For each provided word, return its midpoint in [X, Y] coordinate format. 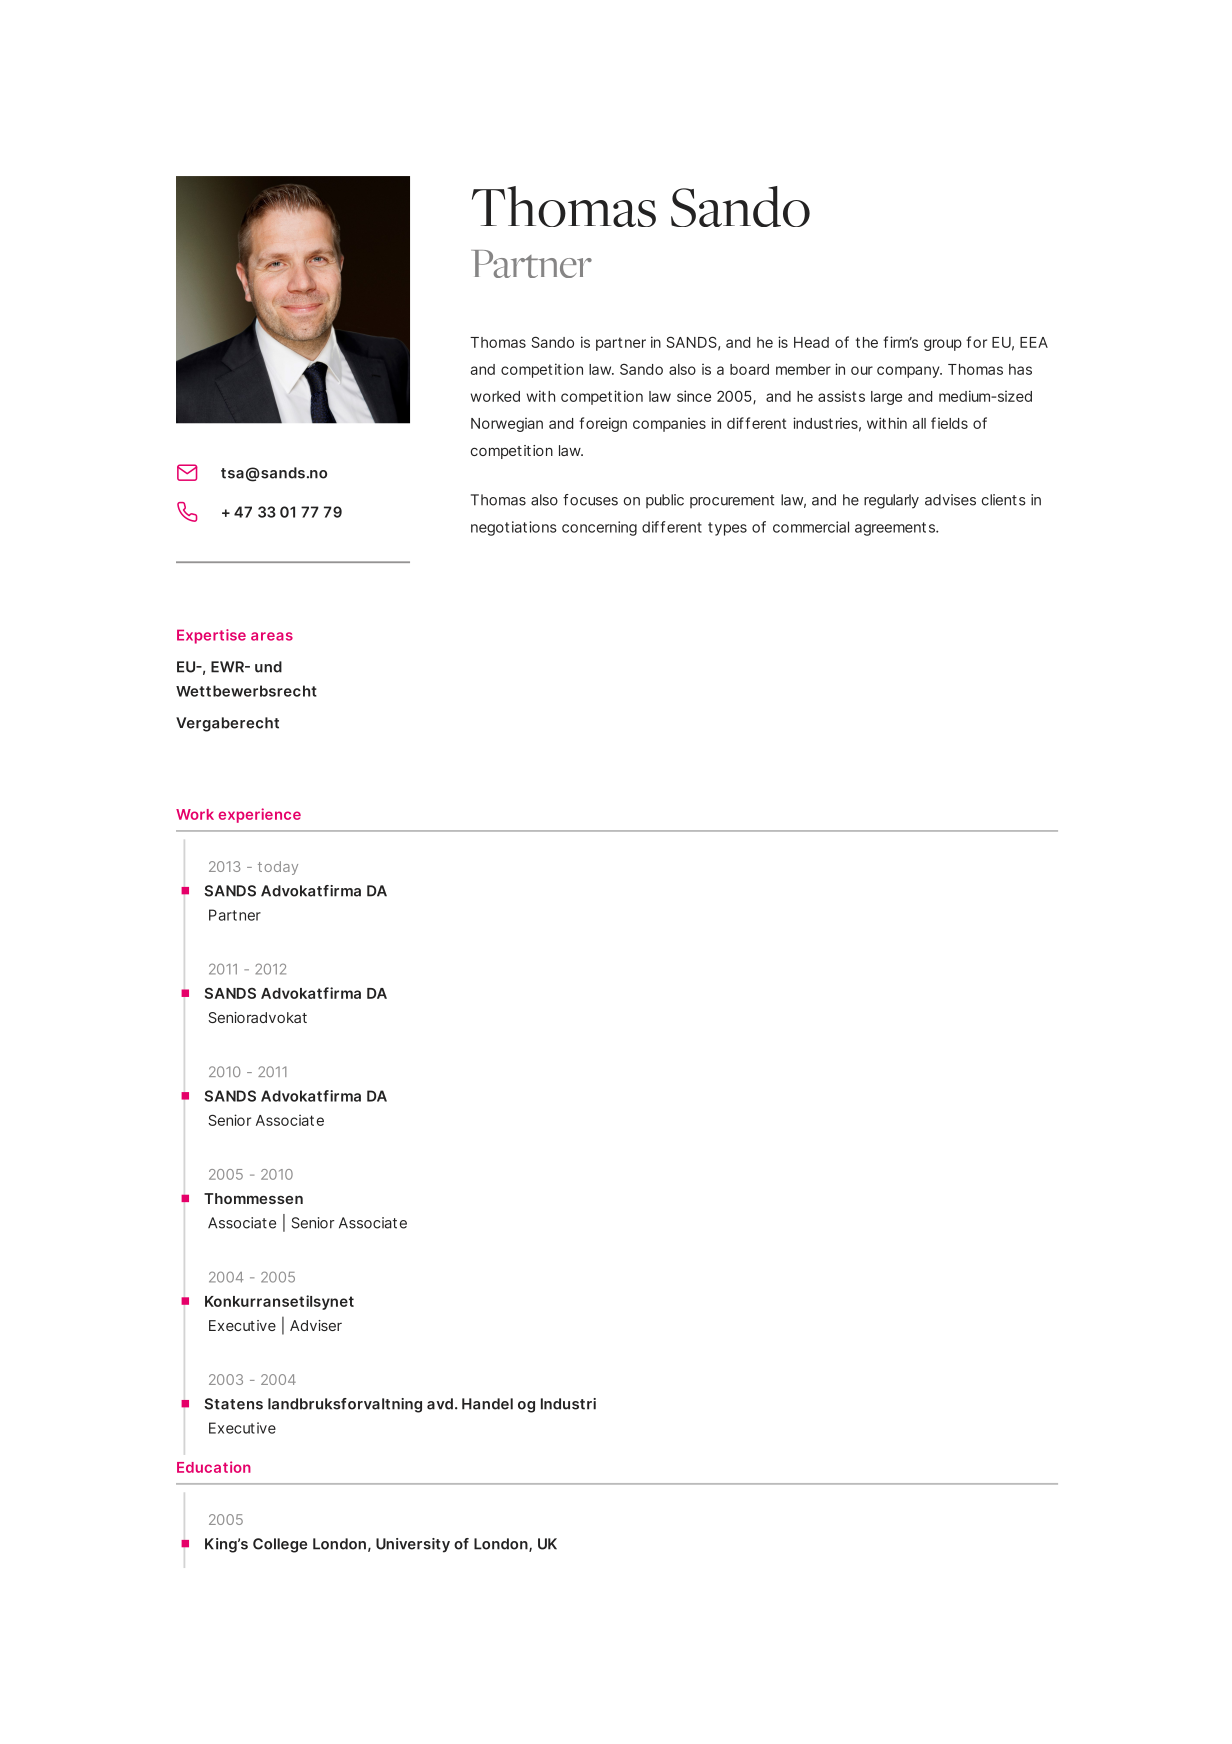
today [278, 868]
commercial [811, 527]
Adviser [316, 1325]
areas [272, 636]
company [909, 372]
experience [260, 815]
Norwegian [507, 424]
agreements [896, 529]
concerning [599, 528]
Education [214, 1467]
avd [440, 1404]
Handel [487, 1404]
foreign [603, 424]
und [268, 667]
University [413, 1545]
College [280, 1545]
